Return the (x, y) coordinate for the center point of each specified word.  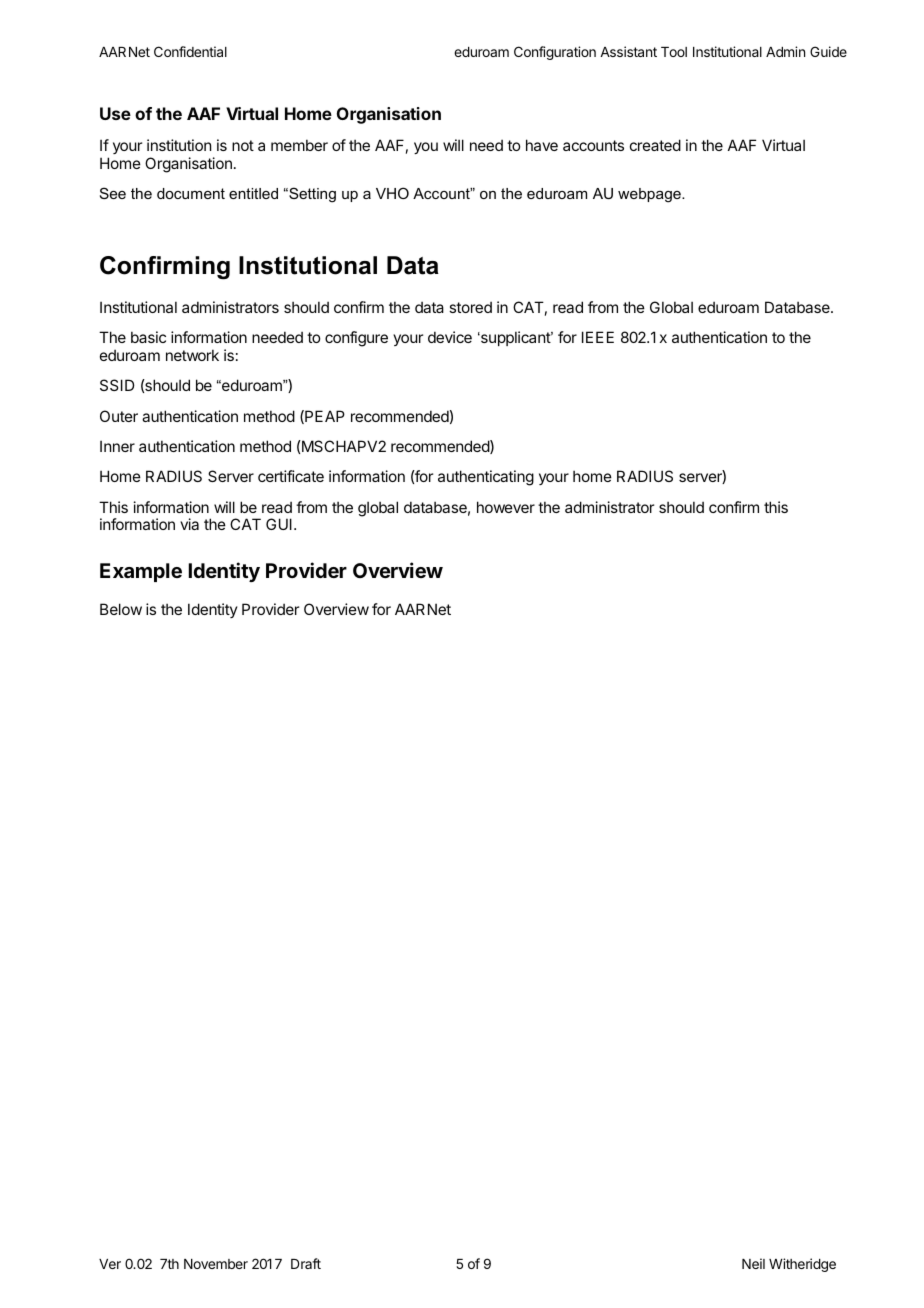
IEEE (598, 337)
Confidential (190, 51)
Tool (674, 52)
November (216, 1264)
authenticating (486, 478)
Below (121, 609)
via (189, 524)
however (506, 507)
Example (141, 572)
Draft (306, 1263)
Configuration (555, 53)
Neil (753, 1263)
